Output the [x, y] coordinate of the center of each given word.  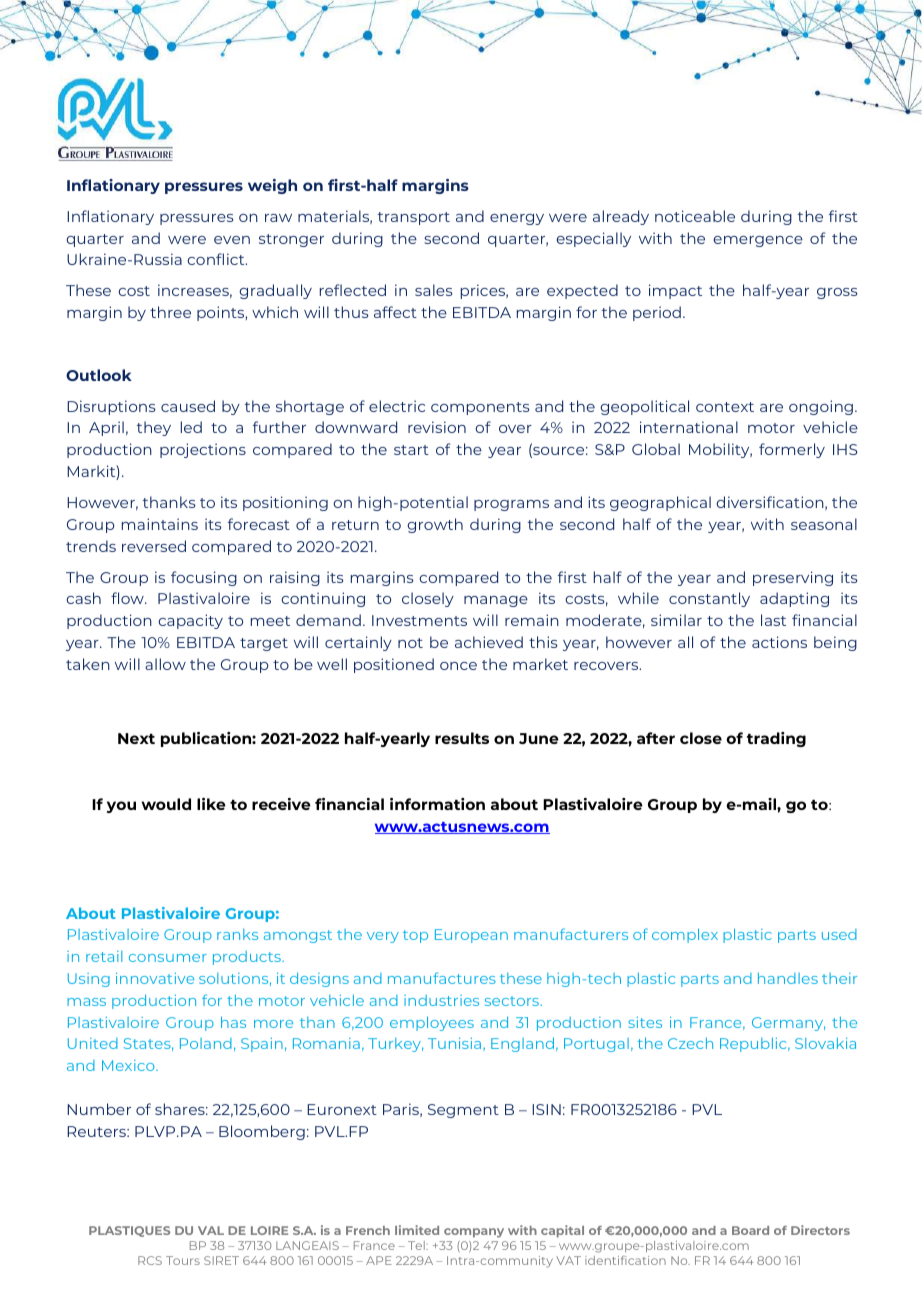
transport [414, 218]
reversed [154, 546]
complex [685, 935]
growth [435, 525]
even [232, 240]
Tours [183, 1260]
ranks [237, 934]
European [471, 936]
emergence [758, 241]
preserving [793, 578]
